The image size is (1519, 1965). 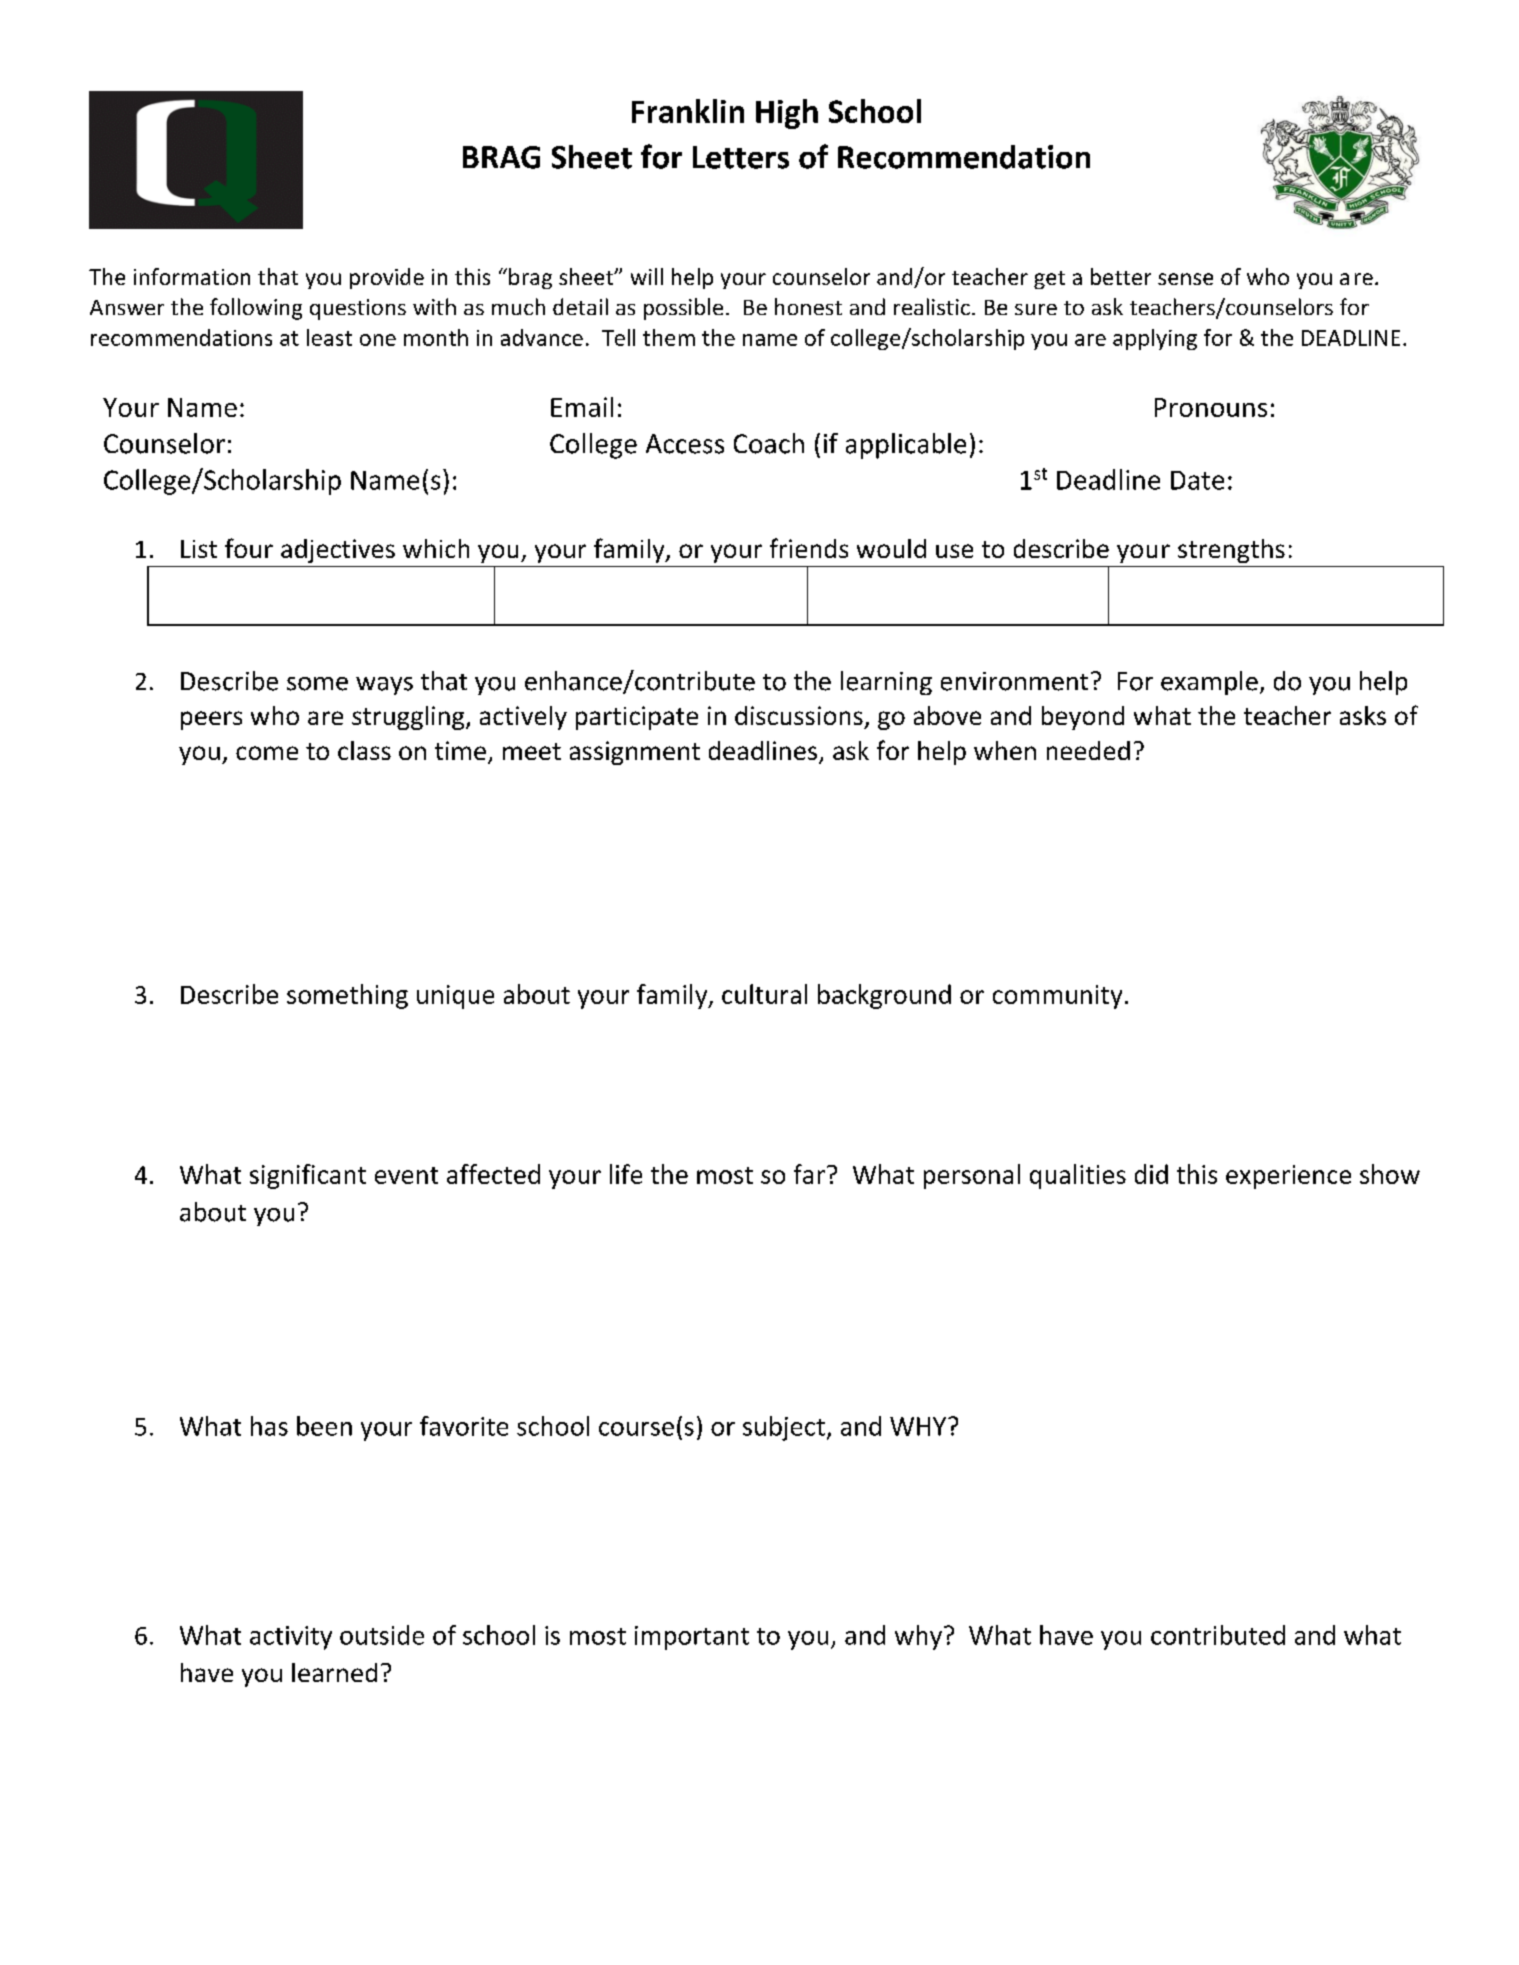 I want to click on four, so click(x=249, y=548).
